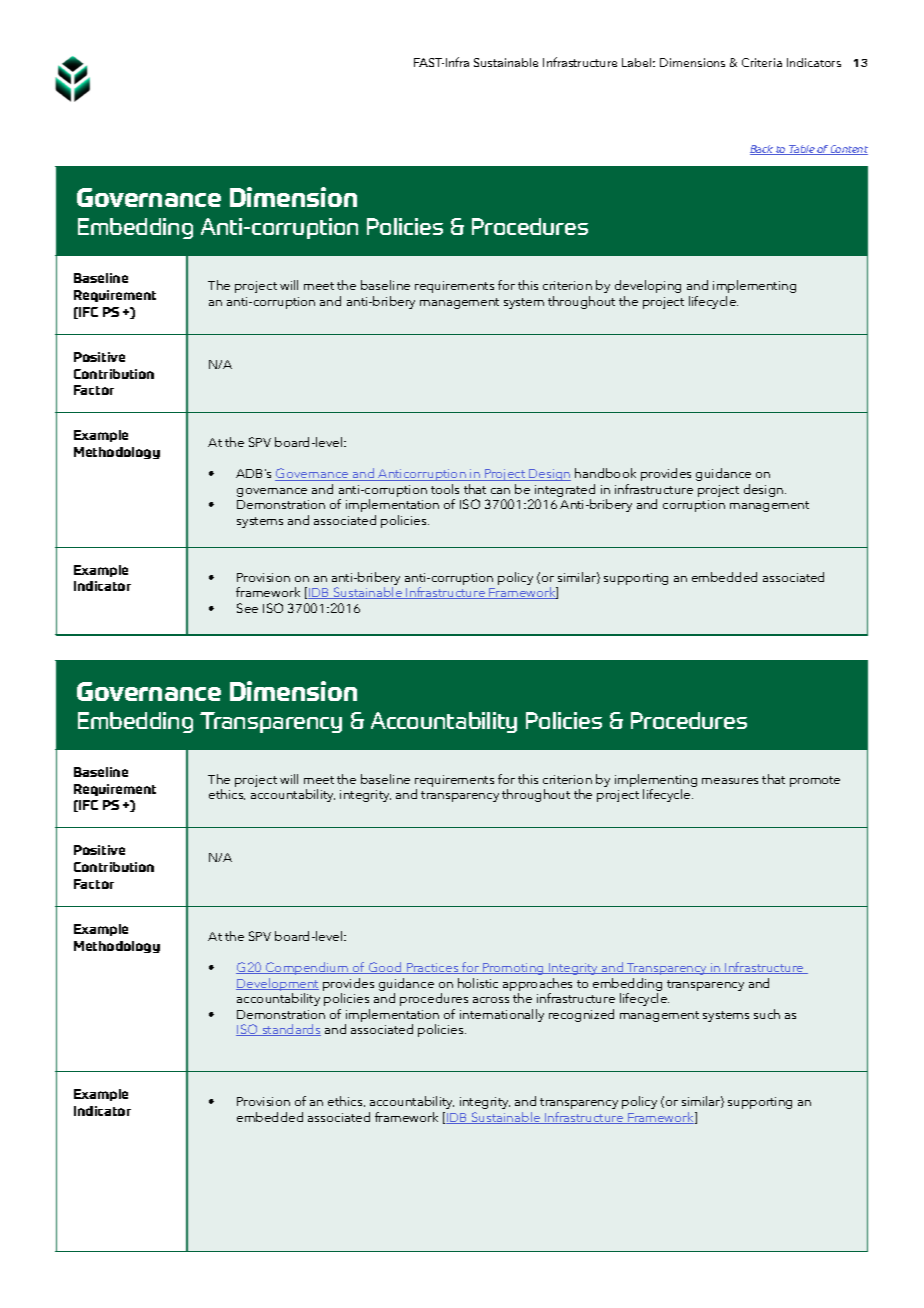 The image size is (924, 1308). What do you see at coordinates (605, 473) in the screenshot?
I see `handbook` at bounding box center [605, 473].
